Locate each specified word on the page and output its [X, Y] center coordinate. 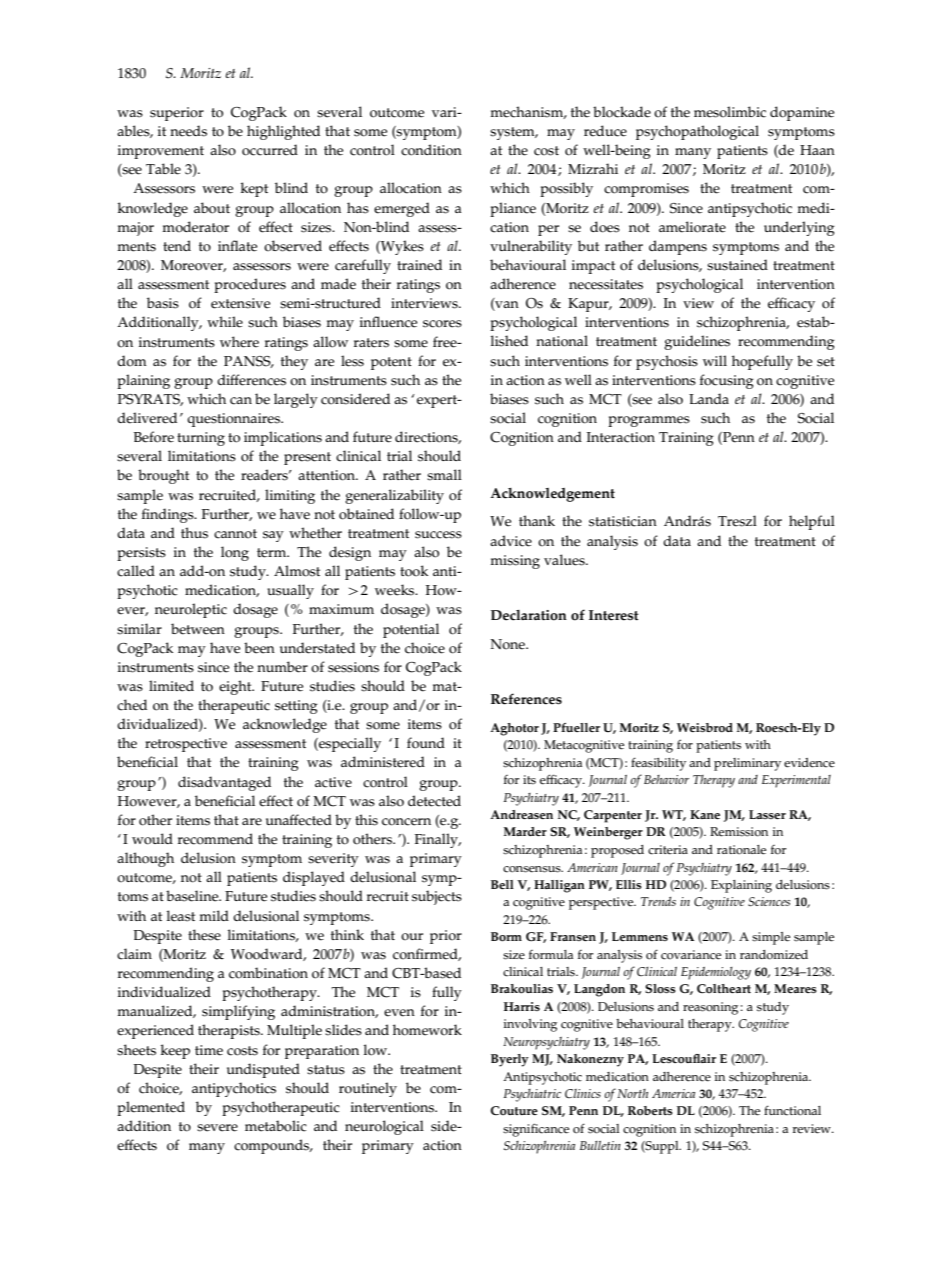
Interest [614, 615]
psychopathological [697, 132]
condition [431, 150]
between [198, 629]
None [509, 644]
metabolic [276, 1126]
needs [188, 131]
